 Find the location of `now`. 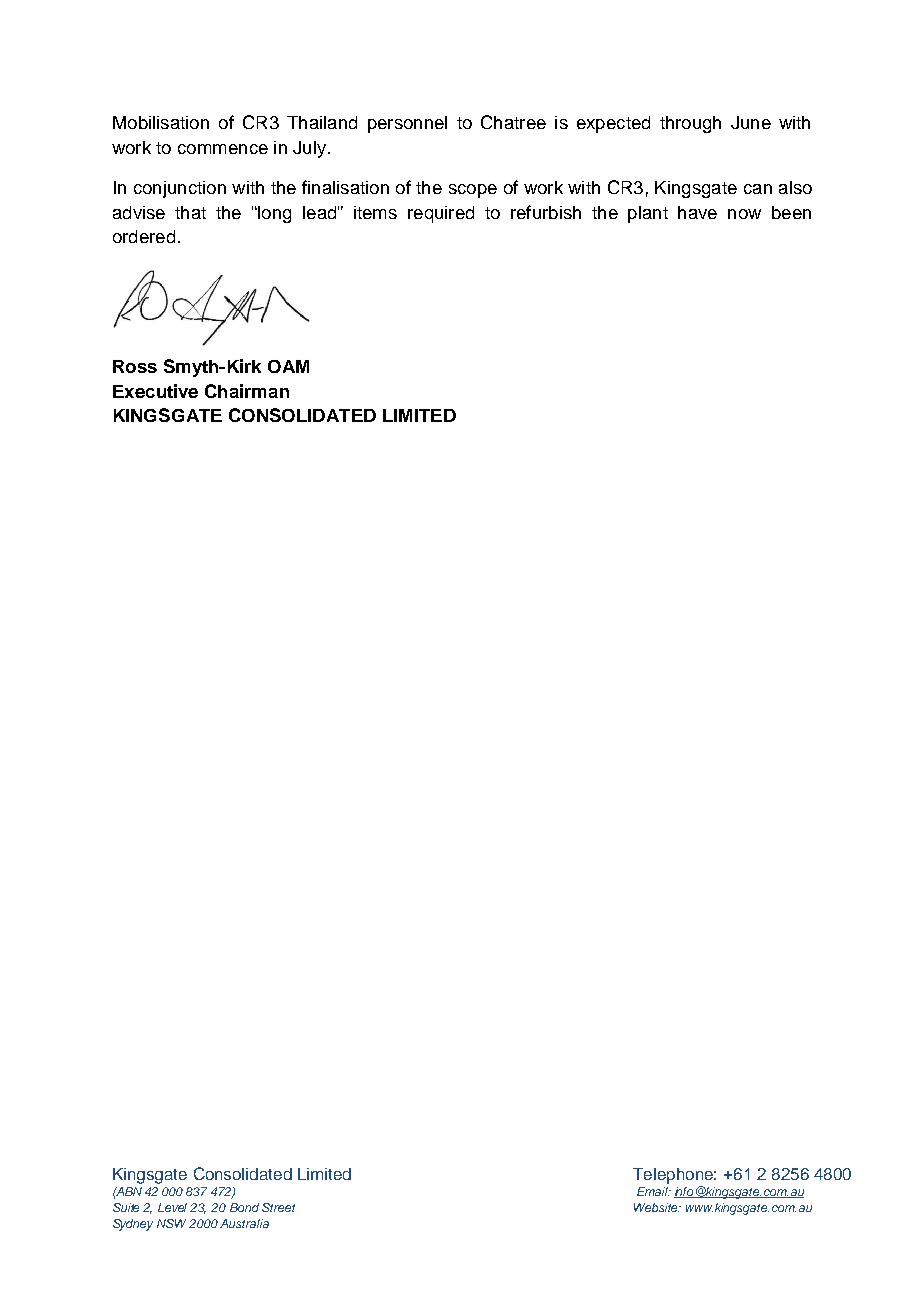

now is located at coordinates (744, 214).
